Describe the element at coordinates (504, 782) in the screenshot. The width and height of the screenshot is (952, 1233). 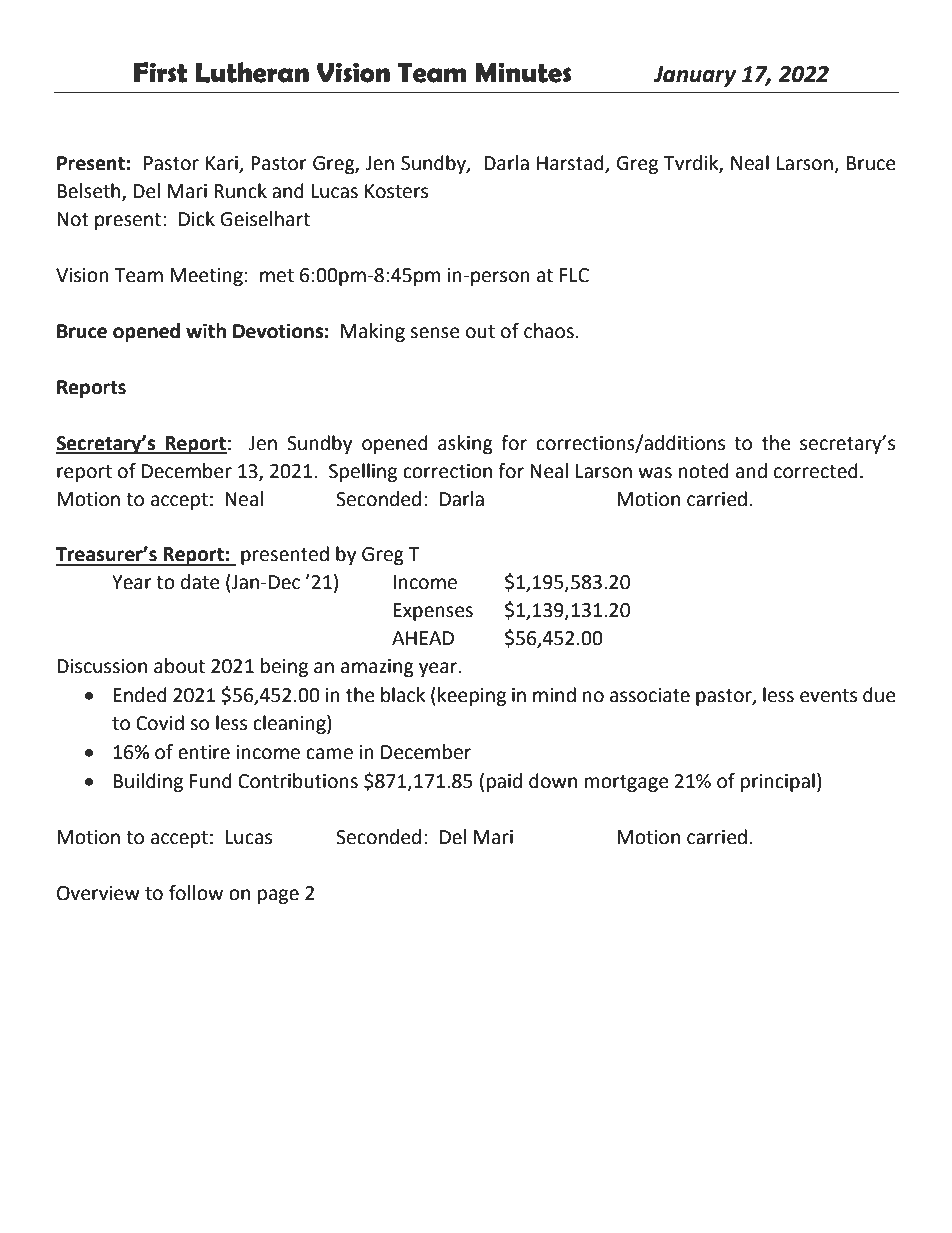
I see `paid` at that location.
